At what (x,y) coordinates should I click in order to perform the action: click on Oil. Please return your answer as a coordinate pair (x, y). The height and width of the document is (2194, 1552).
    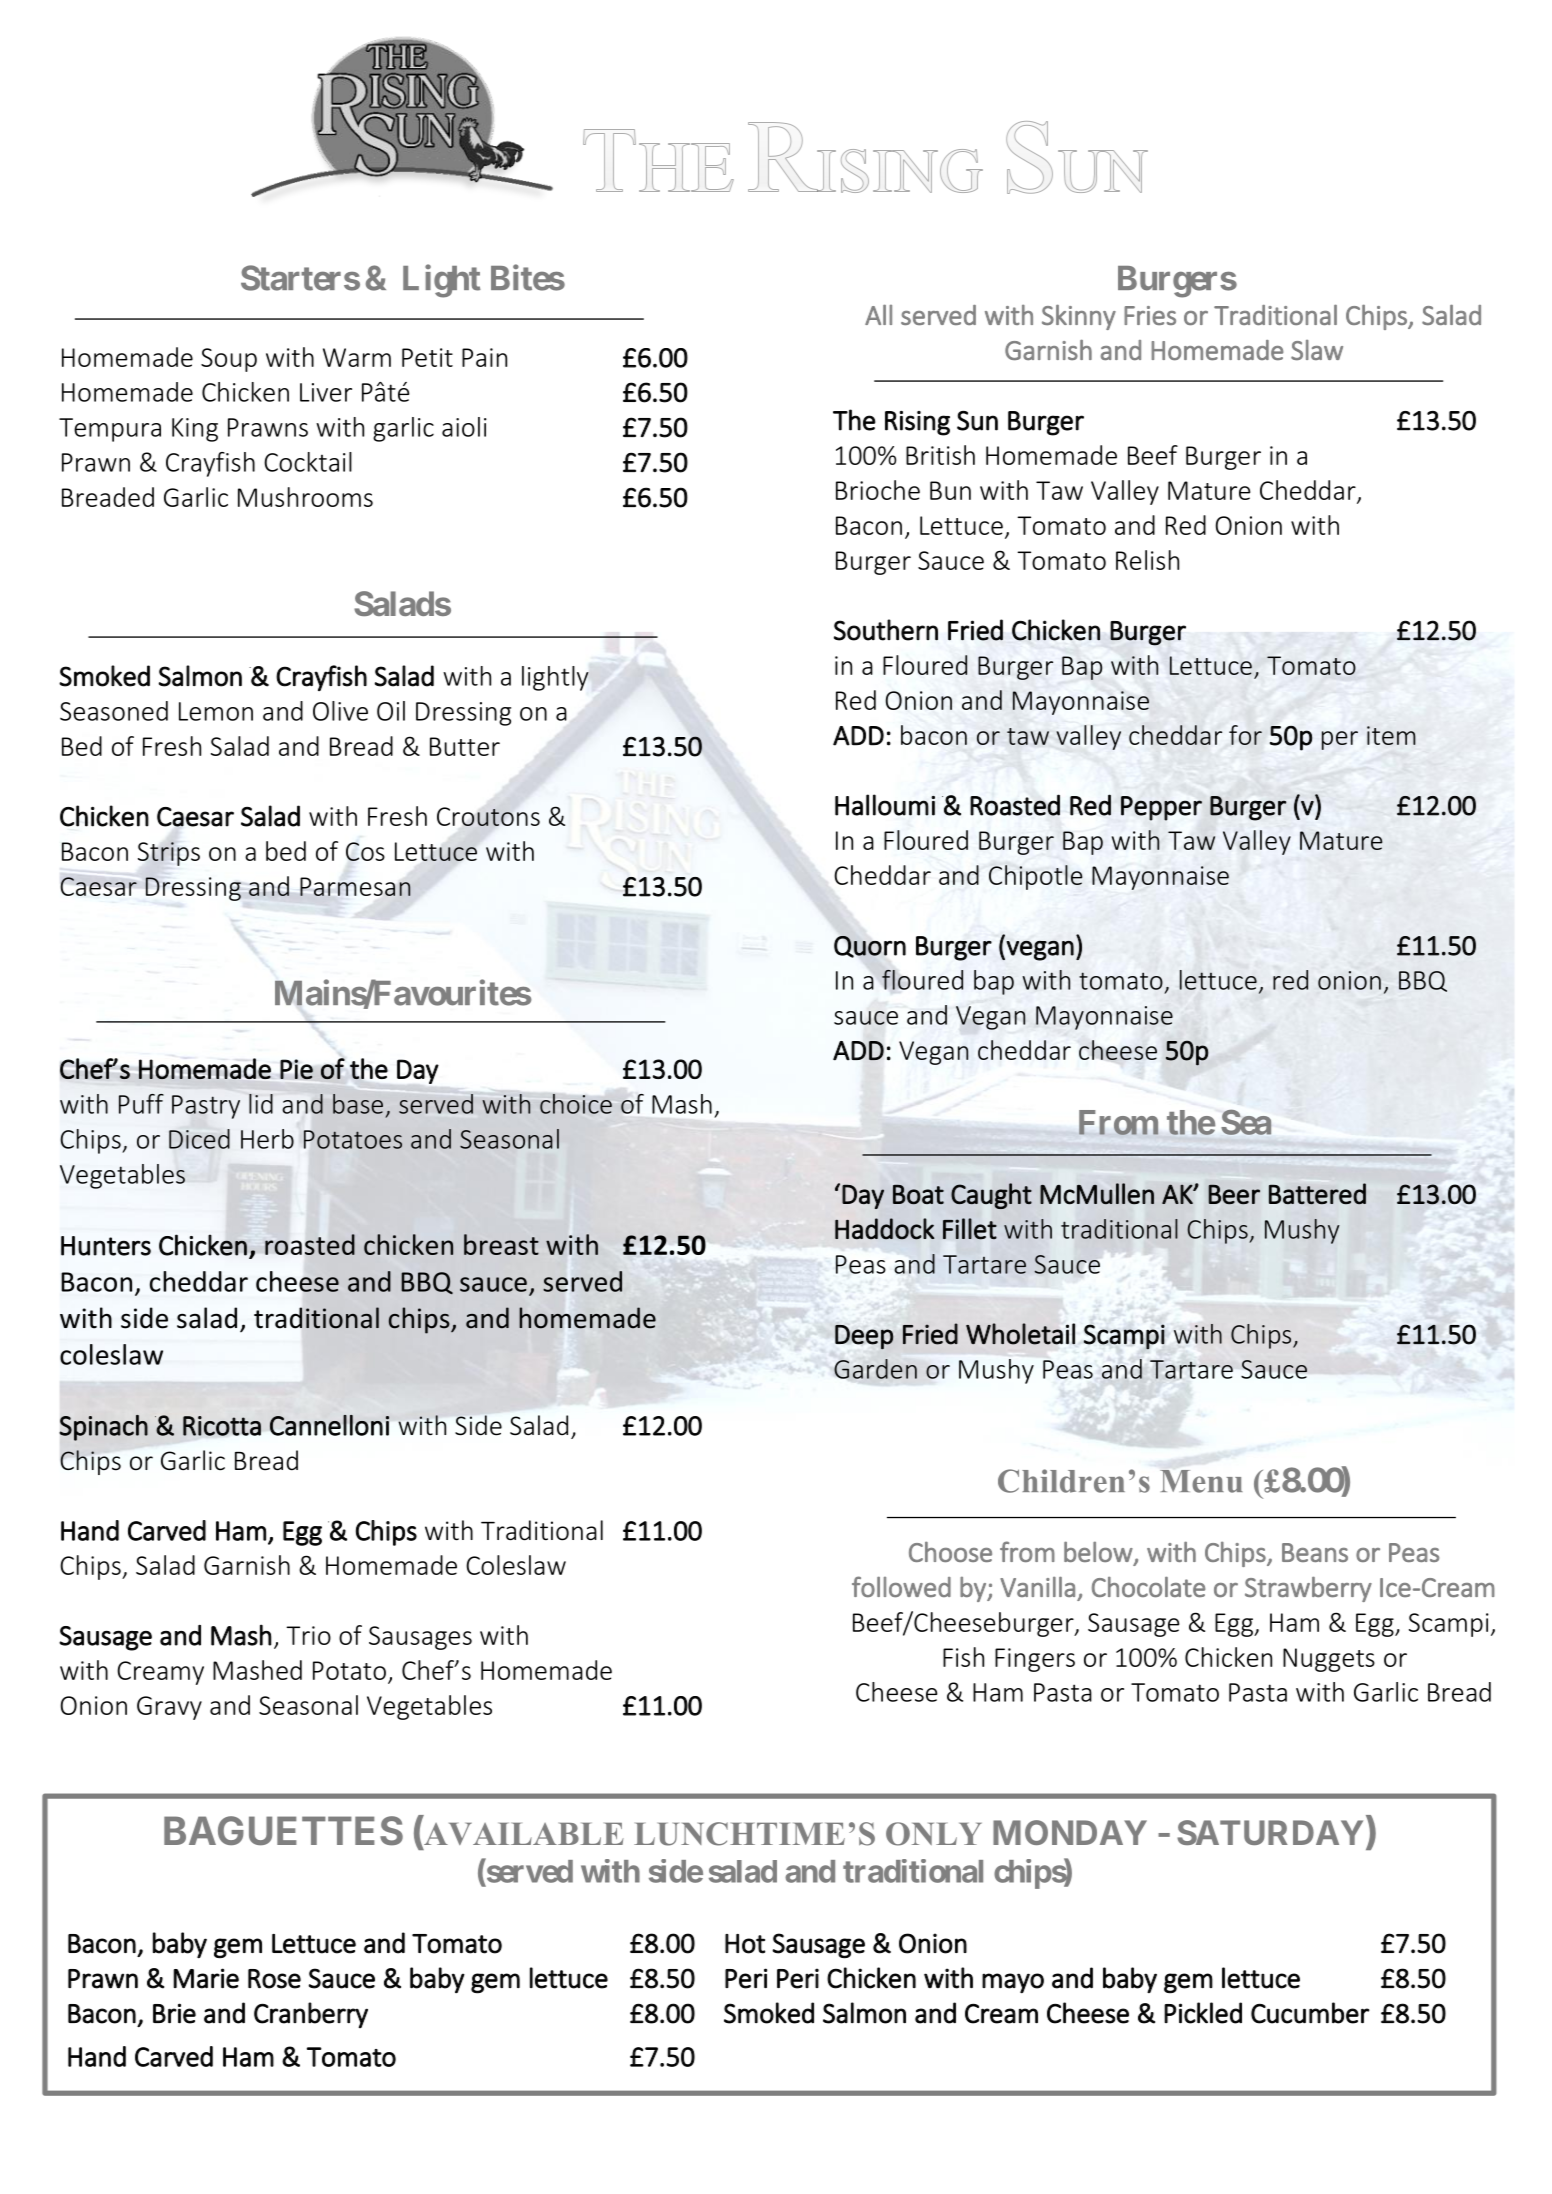
    Looking at the image, I should click on (391, 711).
